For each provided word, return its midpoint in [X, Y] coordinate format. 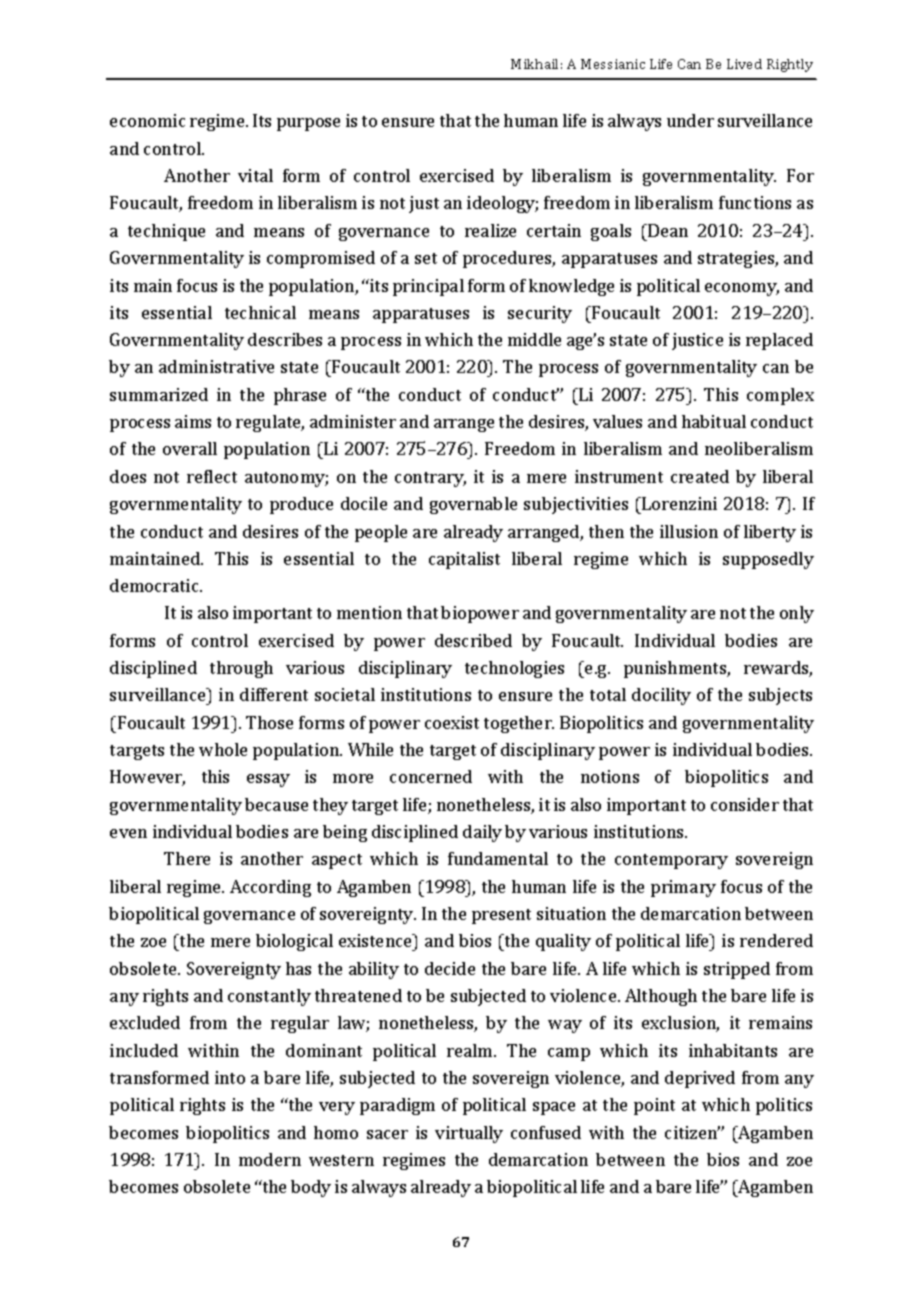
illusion [689, 531]
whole [223, 749]
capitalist [464, 560]
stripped [737, 970]
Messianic [613, 64]
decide [450, 968]
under [690, 120]
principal [428, 287]
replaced [779, 341]
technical [260, 312]
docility [661, 696]
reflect [212, 476]
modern [270, 1159]
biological [294, 942]
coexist [452, 722]
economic [147, 120]
